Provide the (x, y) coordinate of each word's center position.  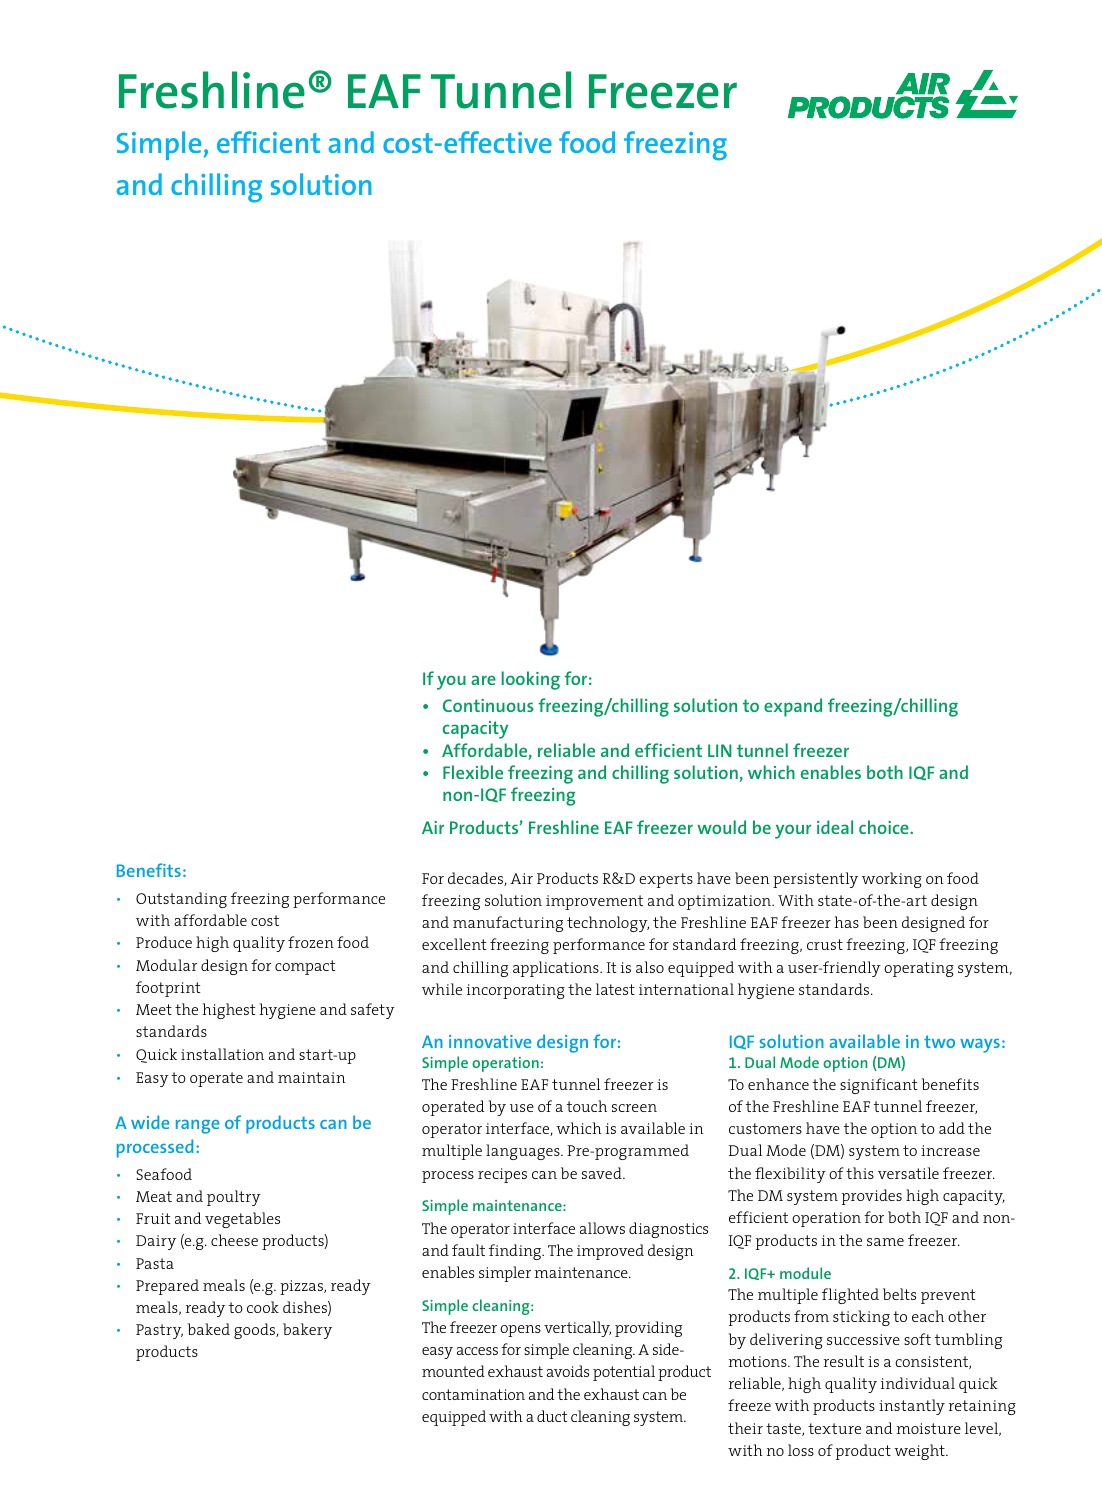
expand (793, 707)
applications (557, 969)
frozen (311, 942)
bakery (307, 1331)
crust (825, 944)
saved (603, 1173)
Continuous (488, 705)
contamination (473, 1394)
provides (872, 1197)
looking (530, 680)
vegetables (242, 1220)
